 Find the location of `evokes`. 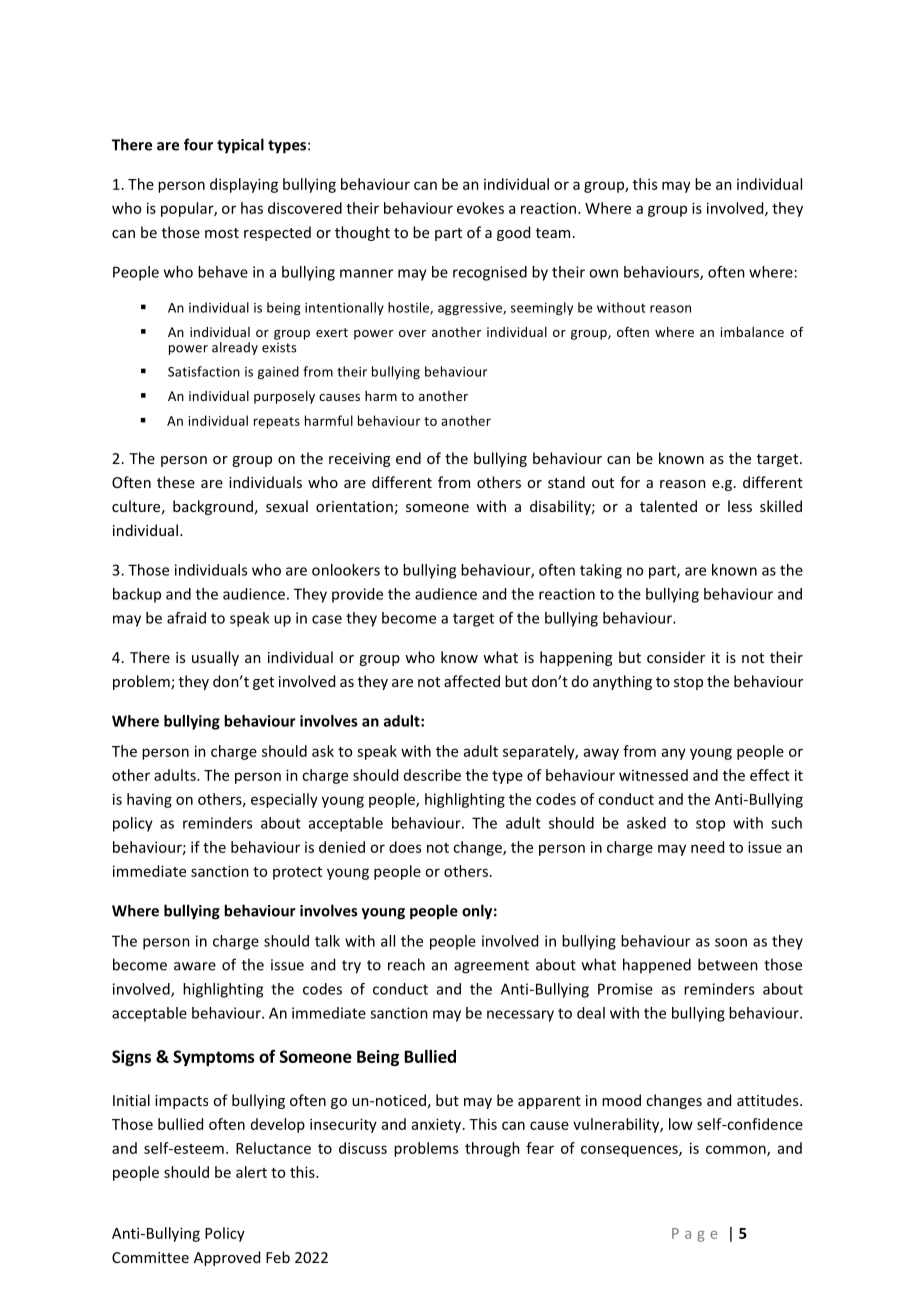

evokes is located at coordinates (480, 208).
